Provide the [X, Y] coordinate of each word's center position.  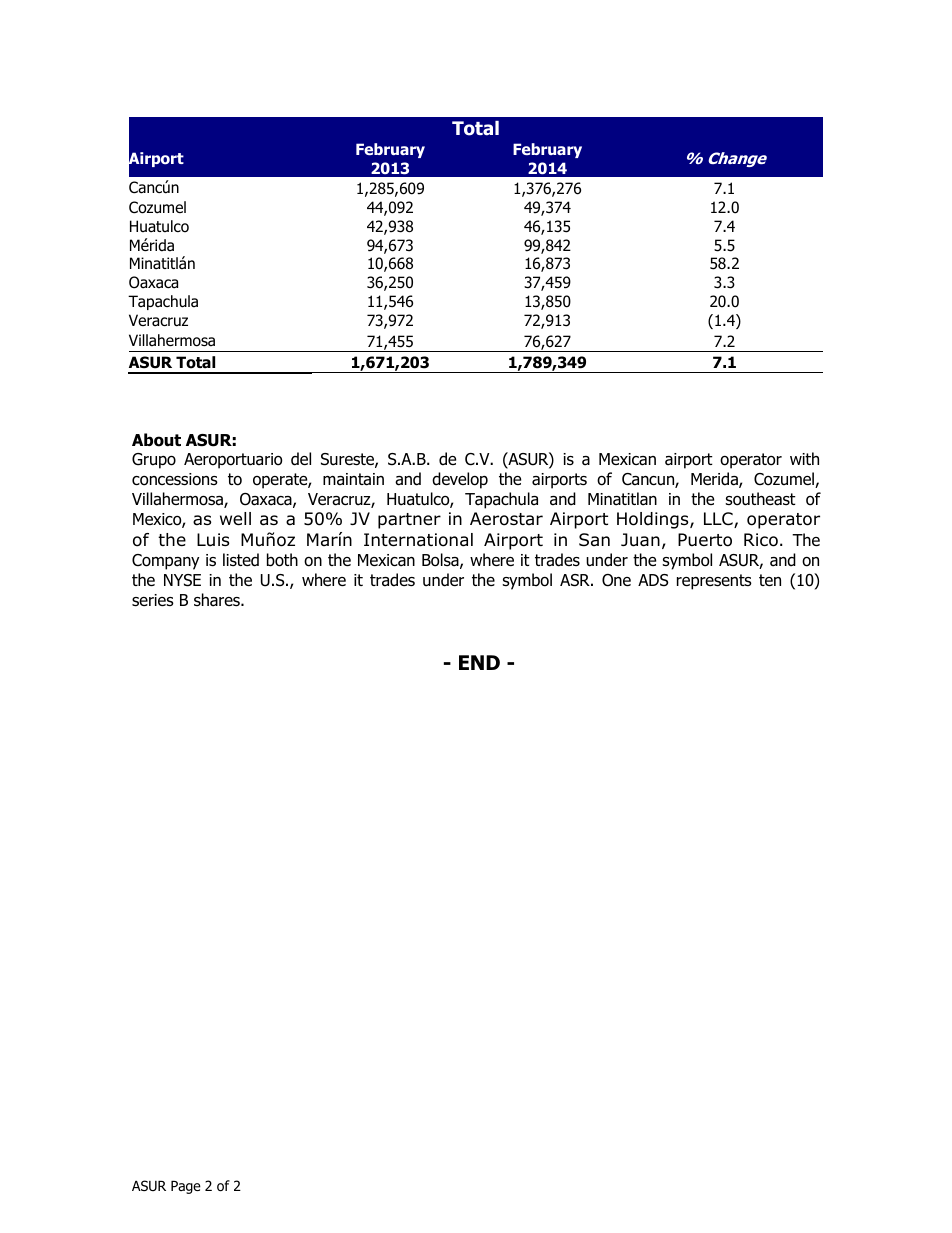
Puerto [705, 540]
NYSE [182, 580]
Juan [640, 540]
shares [218, 600]
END [479, 662]
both [282, 560]
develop [460, 480]
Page [186, 1187]
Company [165, 562]
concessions [175, 479]
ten [770, 580]
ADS [653, 580]
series [153, 600]
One [616, 580]
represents [714, 582]
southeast [760, 499]
